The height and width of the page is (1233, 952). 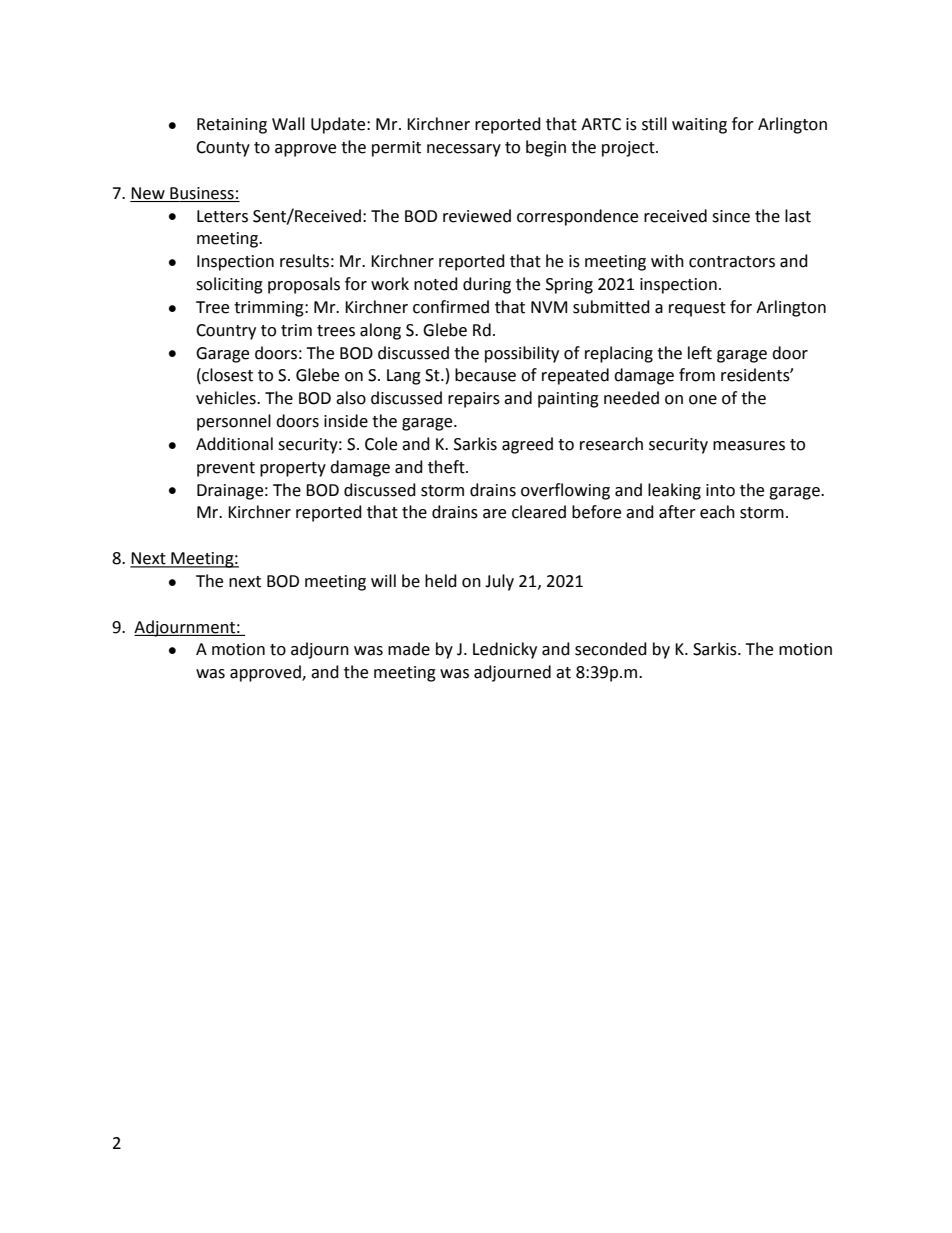 I want to click on necessary, so click(x=464, y=150).
